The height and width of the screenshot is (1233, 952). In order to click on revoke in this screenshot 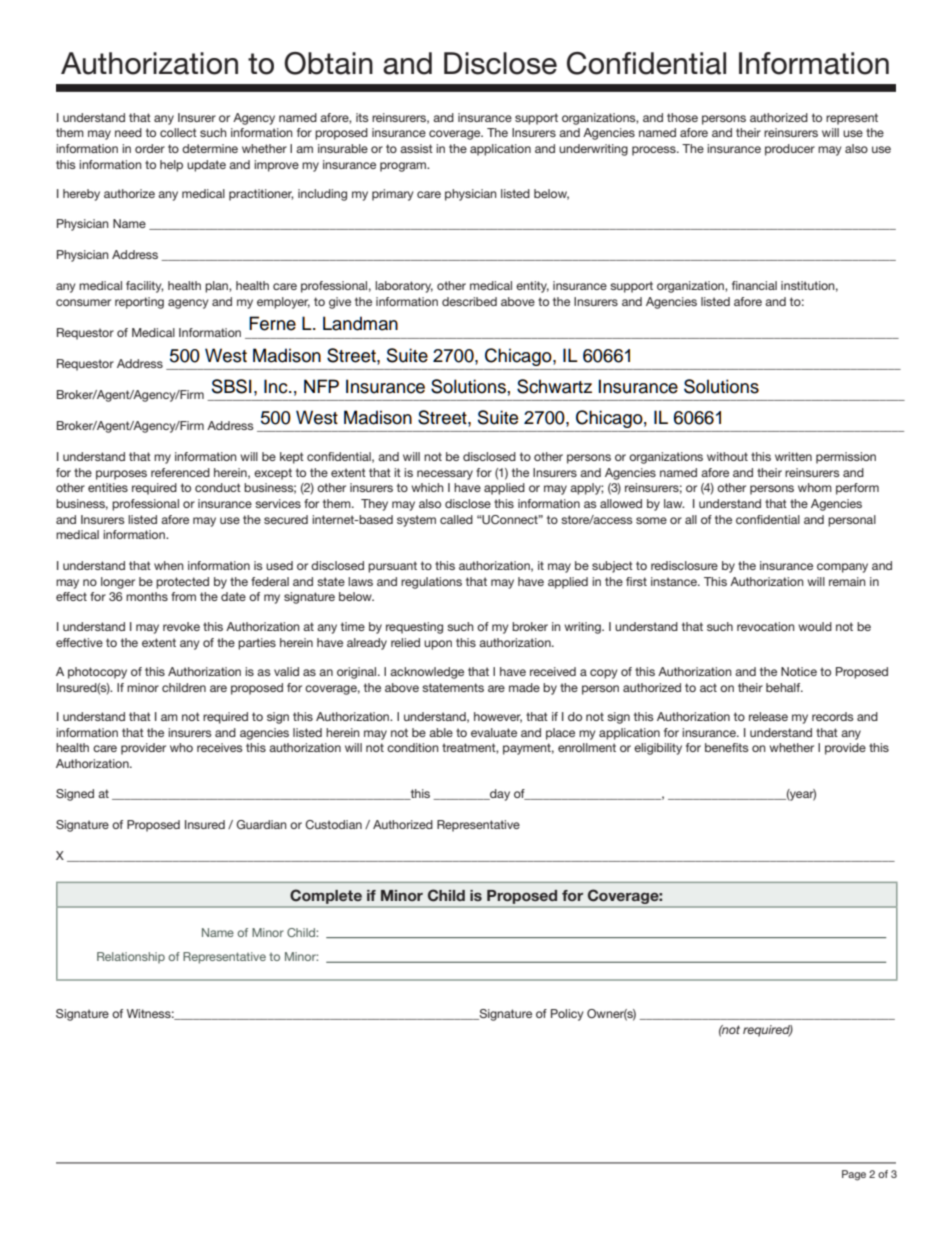, I will do `click(181, 626)`.
